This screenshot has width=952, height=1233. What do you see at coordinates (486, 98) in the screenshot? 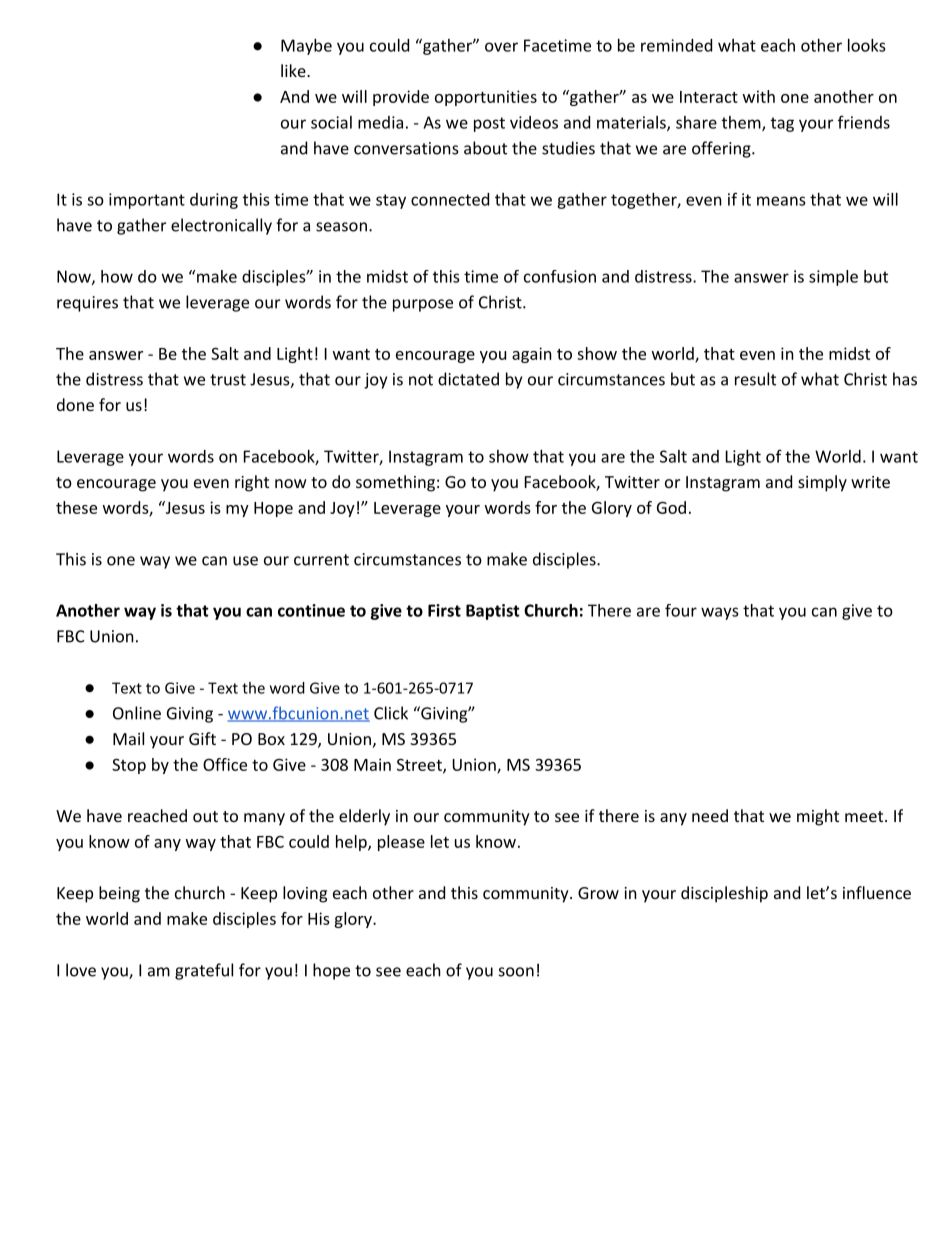
I see `opportunities` at bounding box center [486, 98].
